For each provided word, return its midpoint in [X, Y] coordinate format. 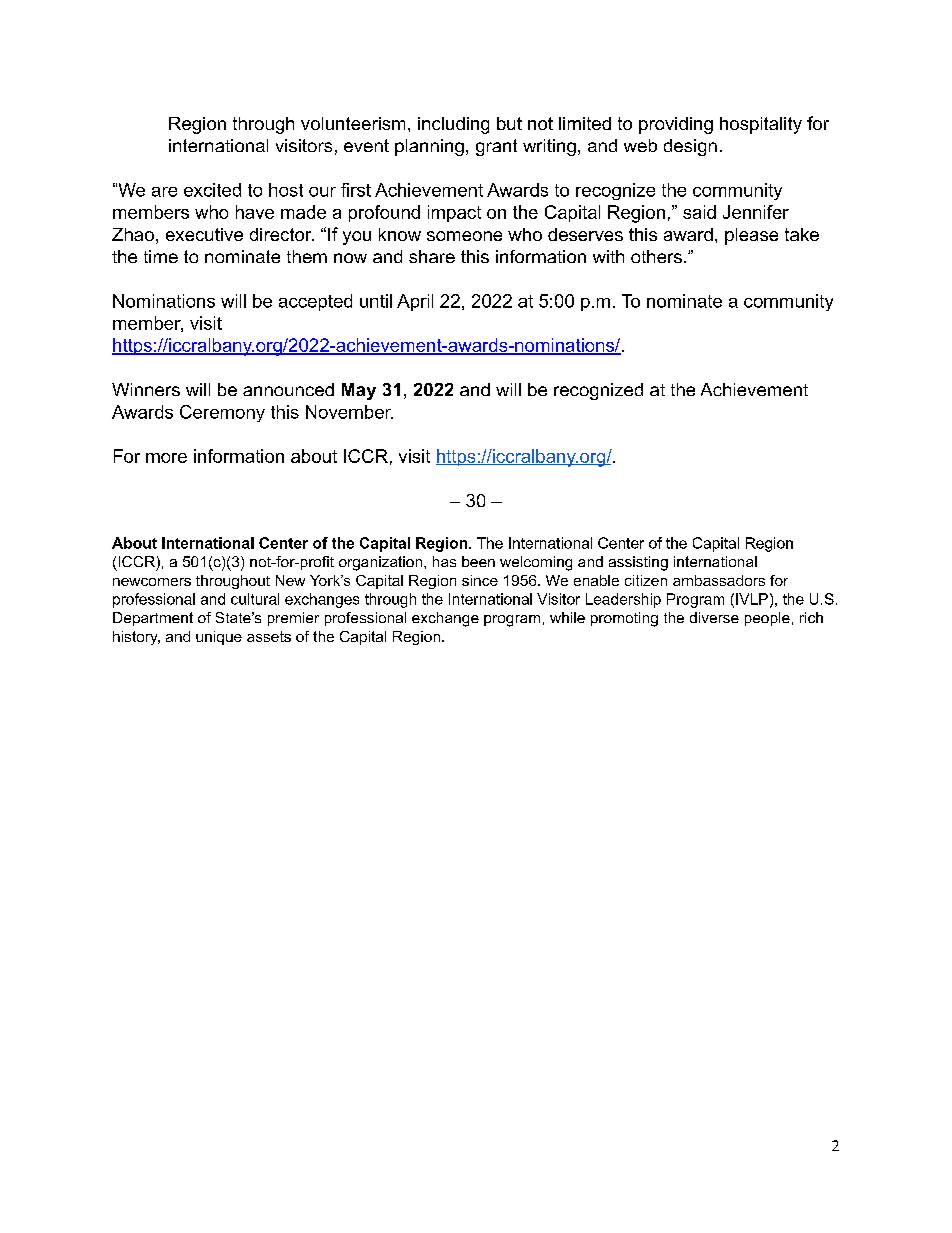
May [359, 391]
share [432, 256]
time [161, 256]
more [166, 458]
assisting [638, 563]
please [751, 236]
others [656, 256]
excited [212, 190]
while [567, 617]
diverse [714, 617]
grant [496, 147]
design [690, 147]
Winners [146, 389]
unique [219, 638]
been [478, 561]
